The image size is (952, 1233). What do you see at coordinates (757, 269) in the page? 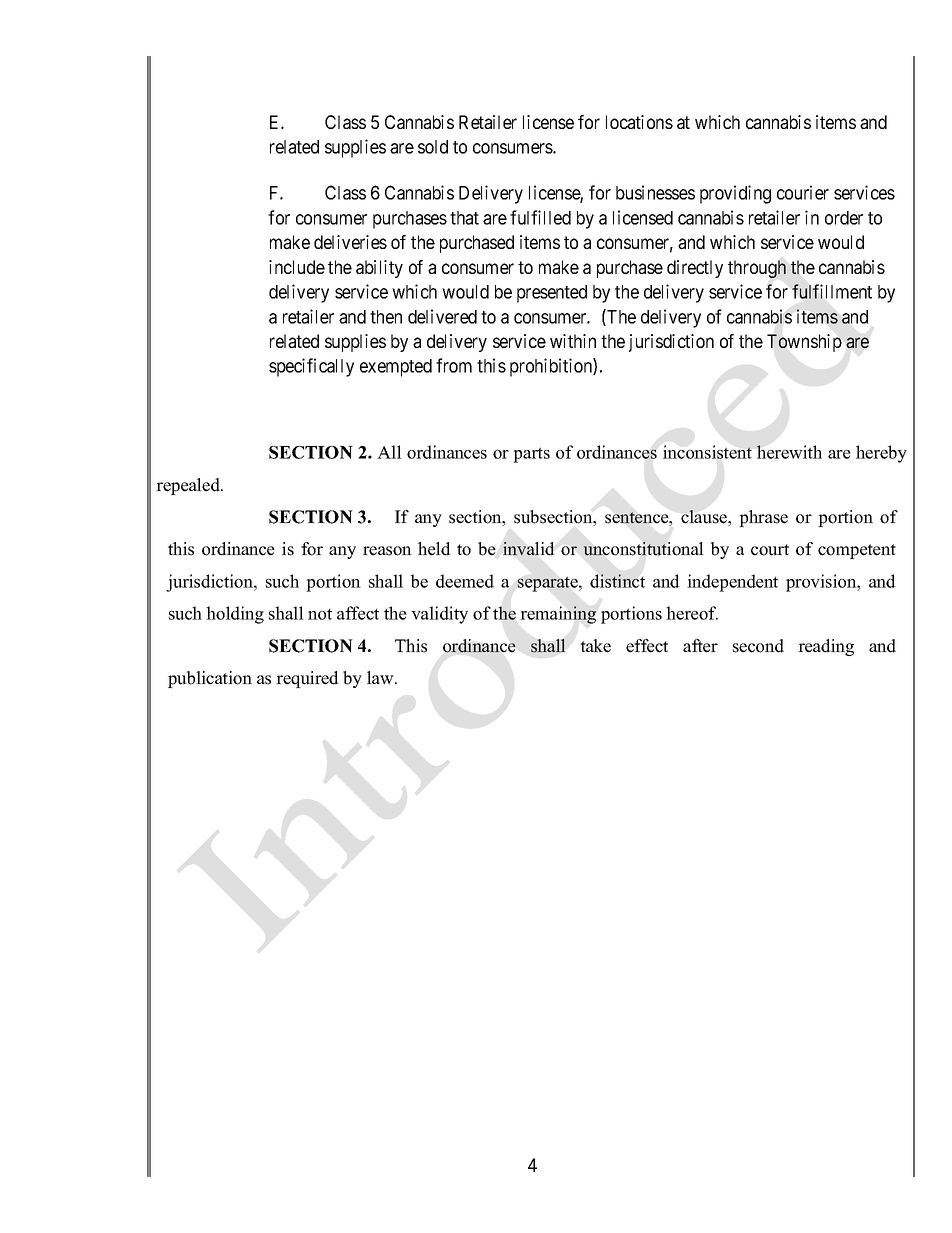
I see `through` at bounding box center [757, 269].
